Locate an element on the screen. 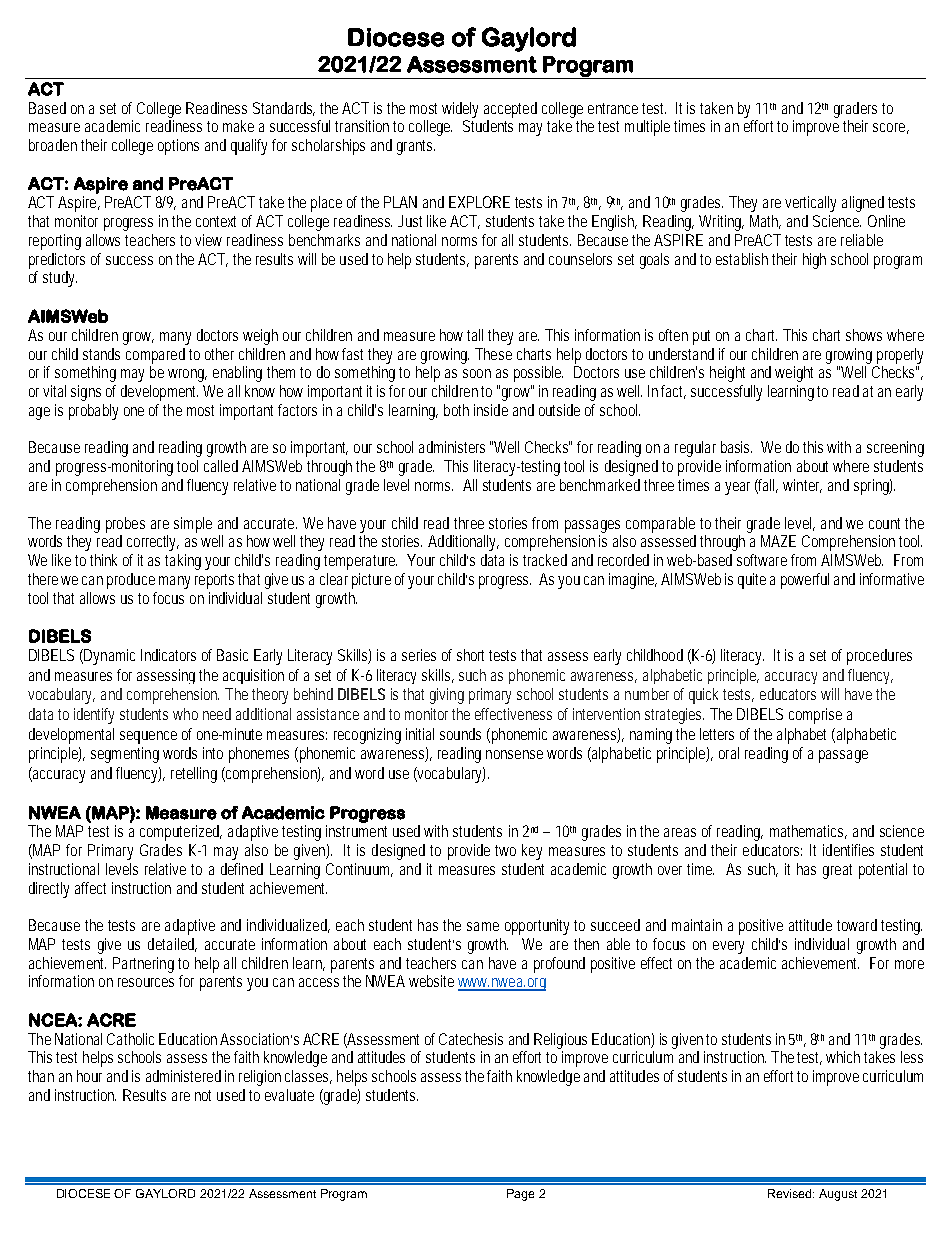 Image resolution: width=952 pixels, height=1233 pixels. score is located at coordinates (891, 128).
